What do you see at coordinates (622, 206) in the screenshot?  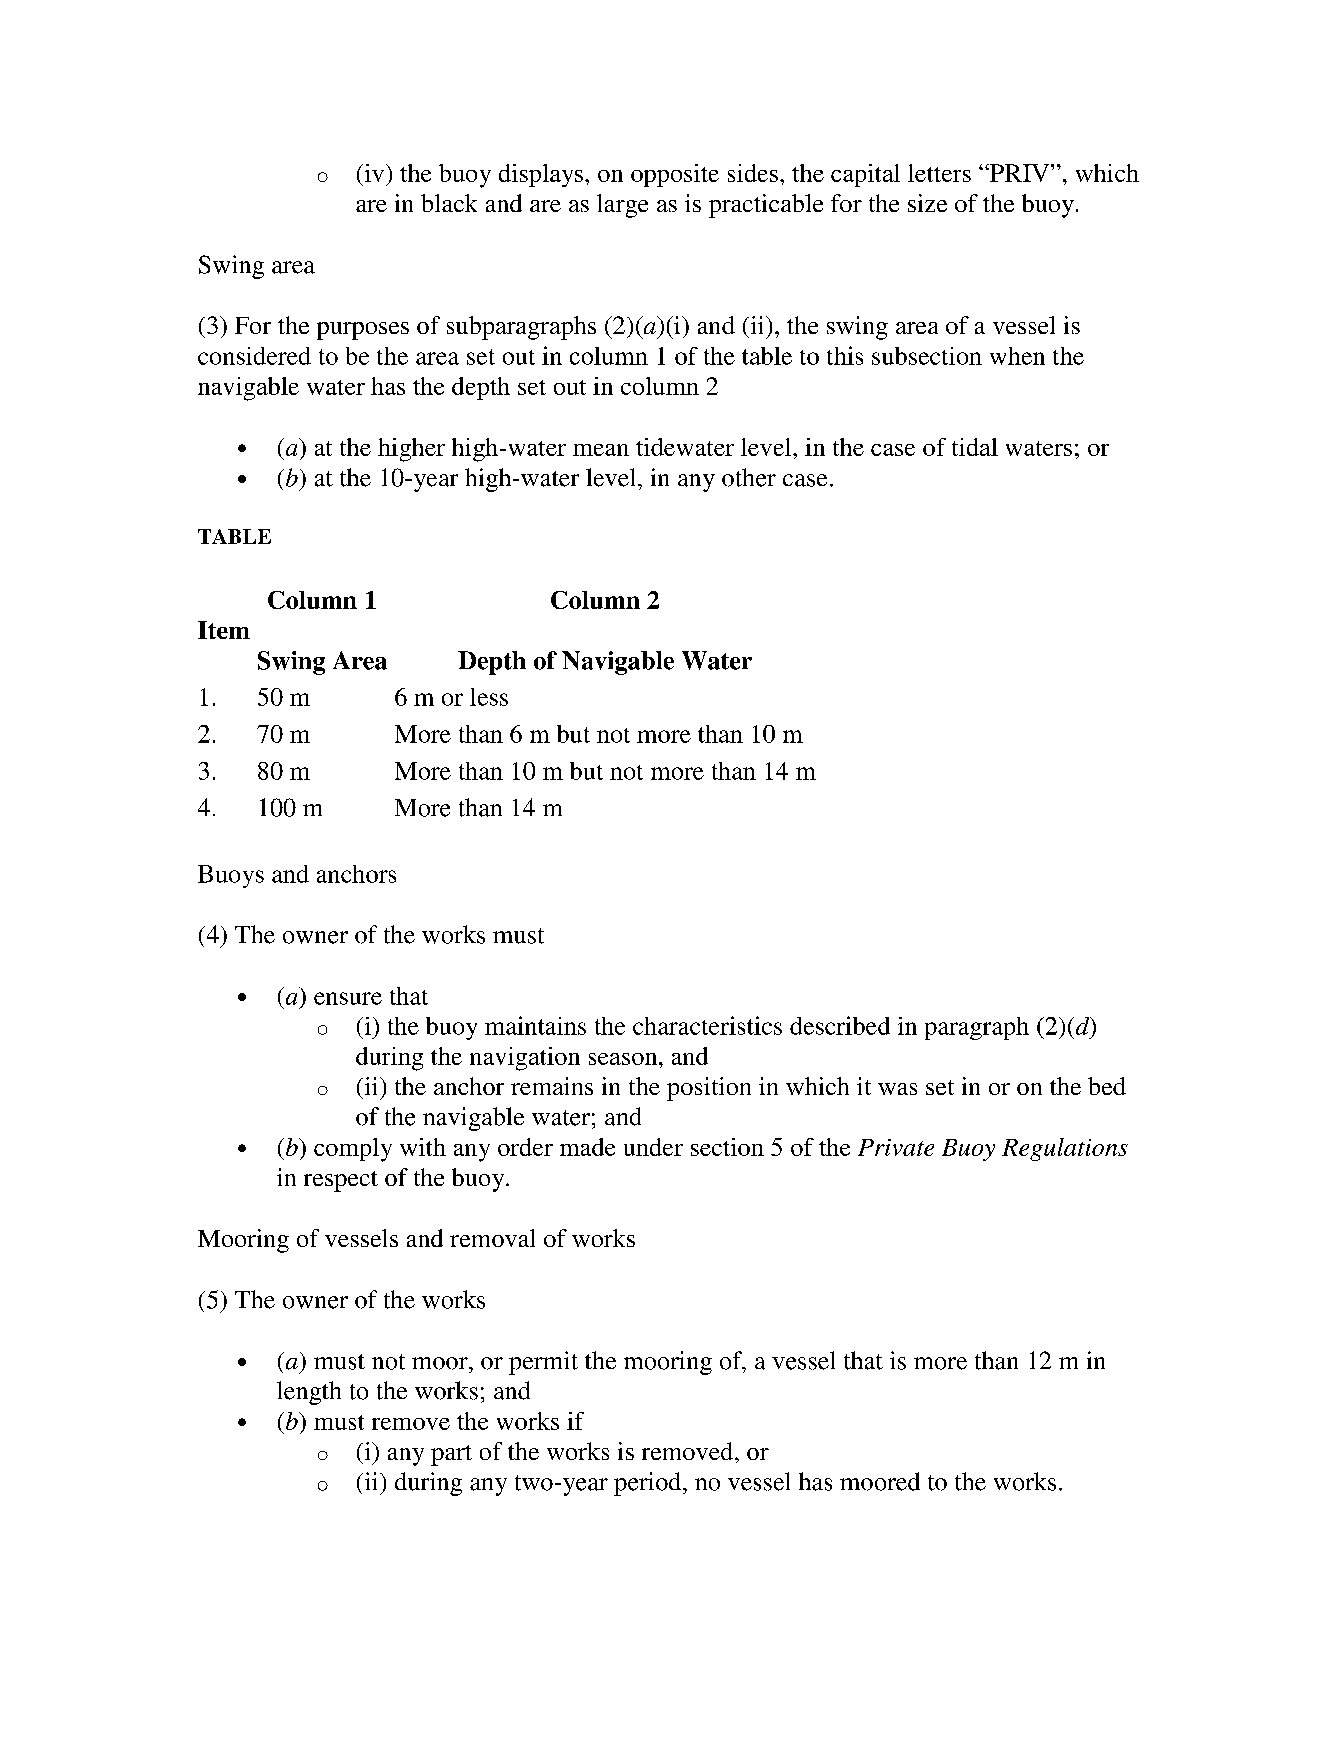 I see `large` at bounding box center [622, 206].
